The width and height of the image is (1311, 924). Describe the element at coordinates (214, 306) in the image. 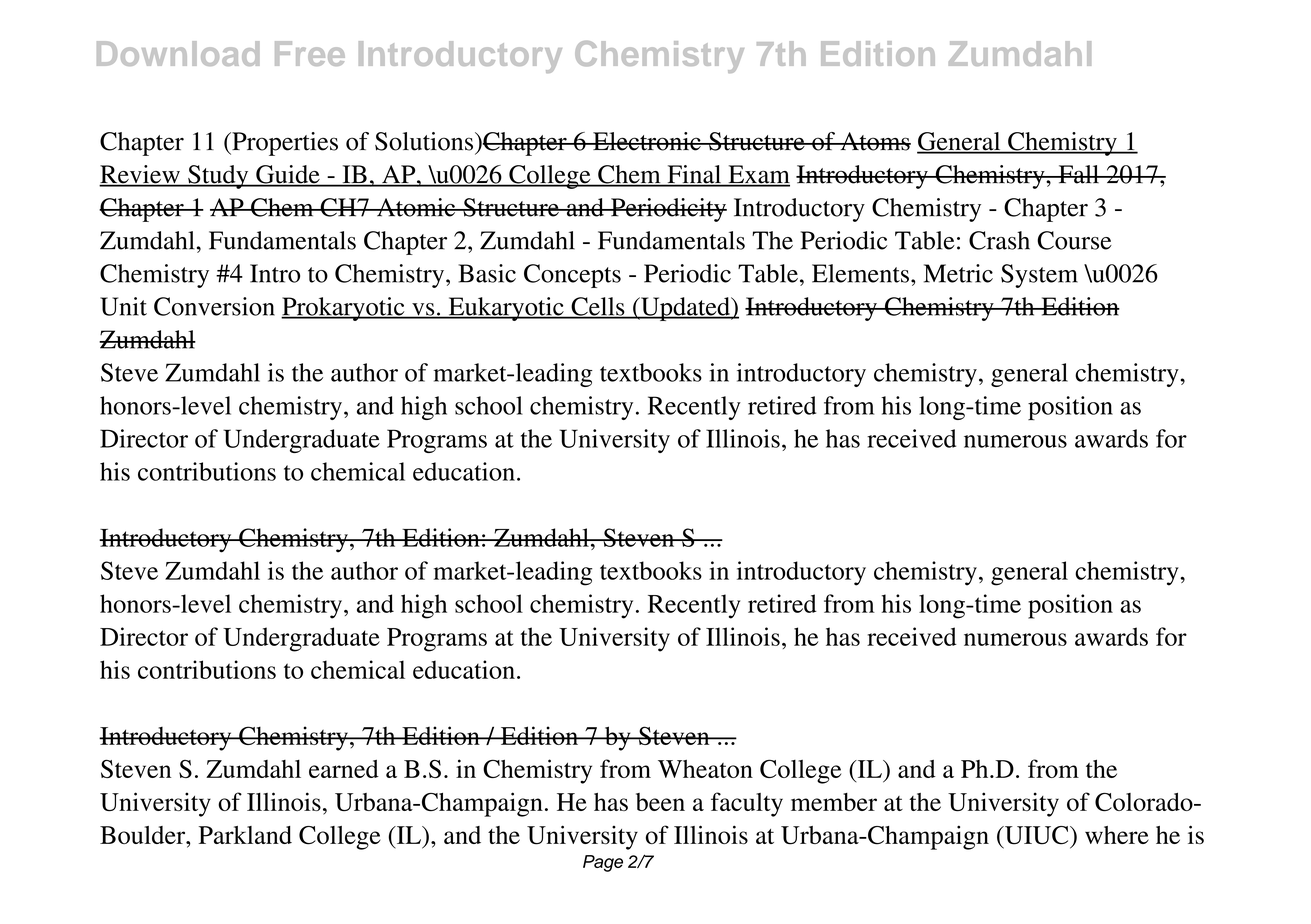

I see `Conversion` at that location.
